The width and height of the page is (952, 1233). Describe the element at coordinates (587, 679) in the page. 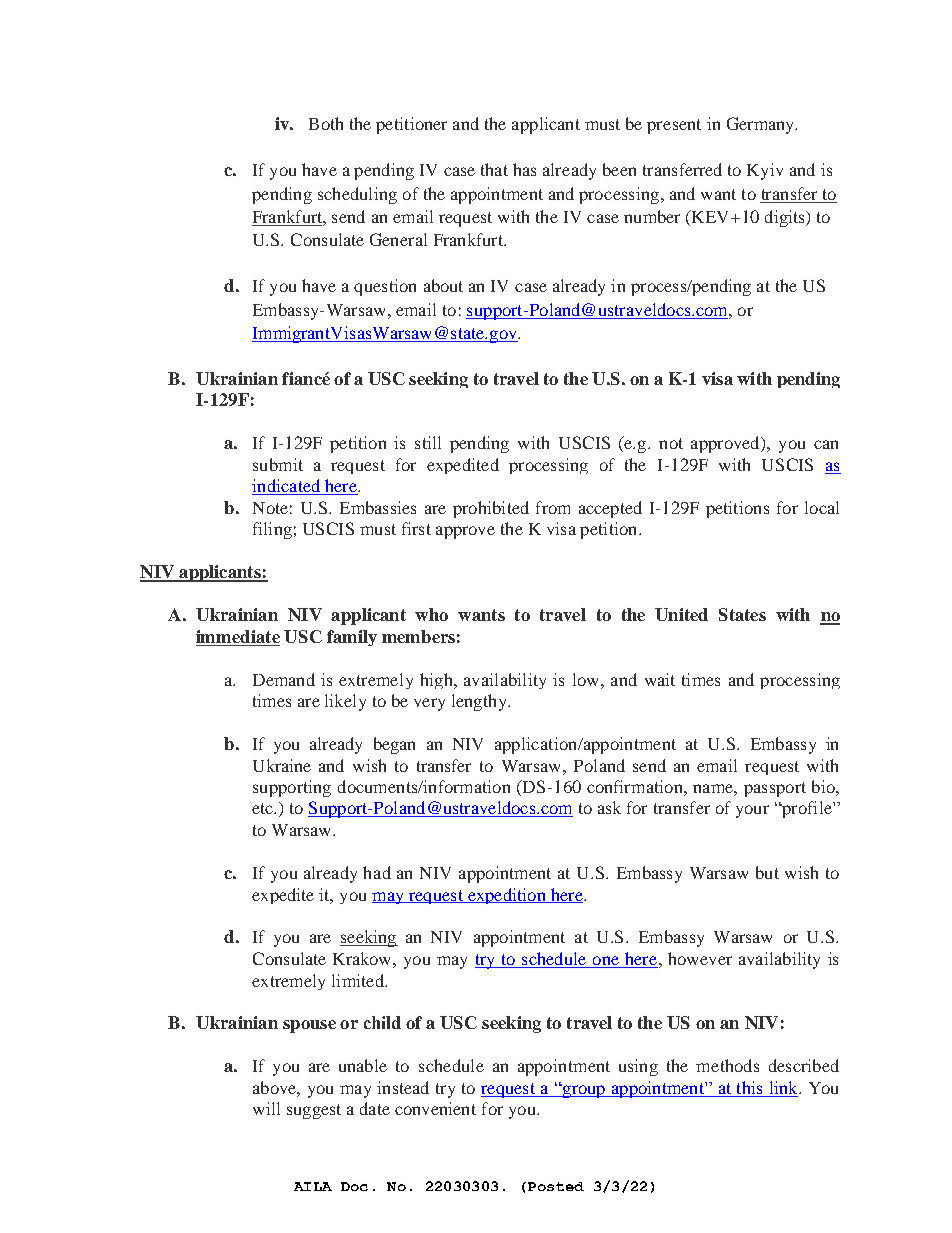

I see `low` at that location.
